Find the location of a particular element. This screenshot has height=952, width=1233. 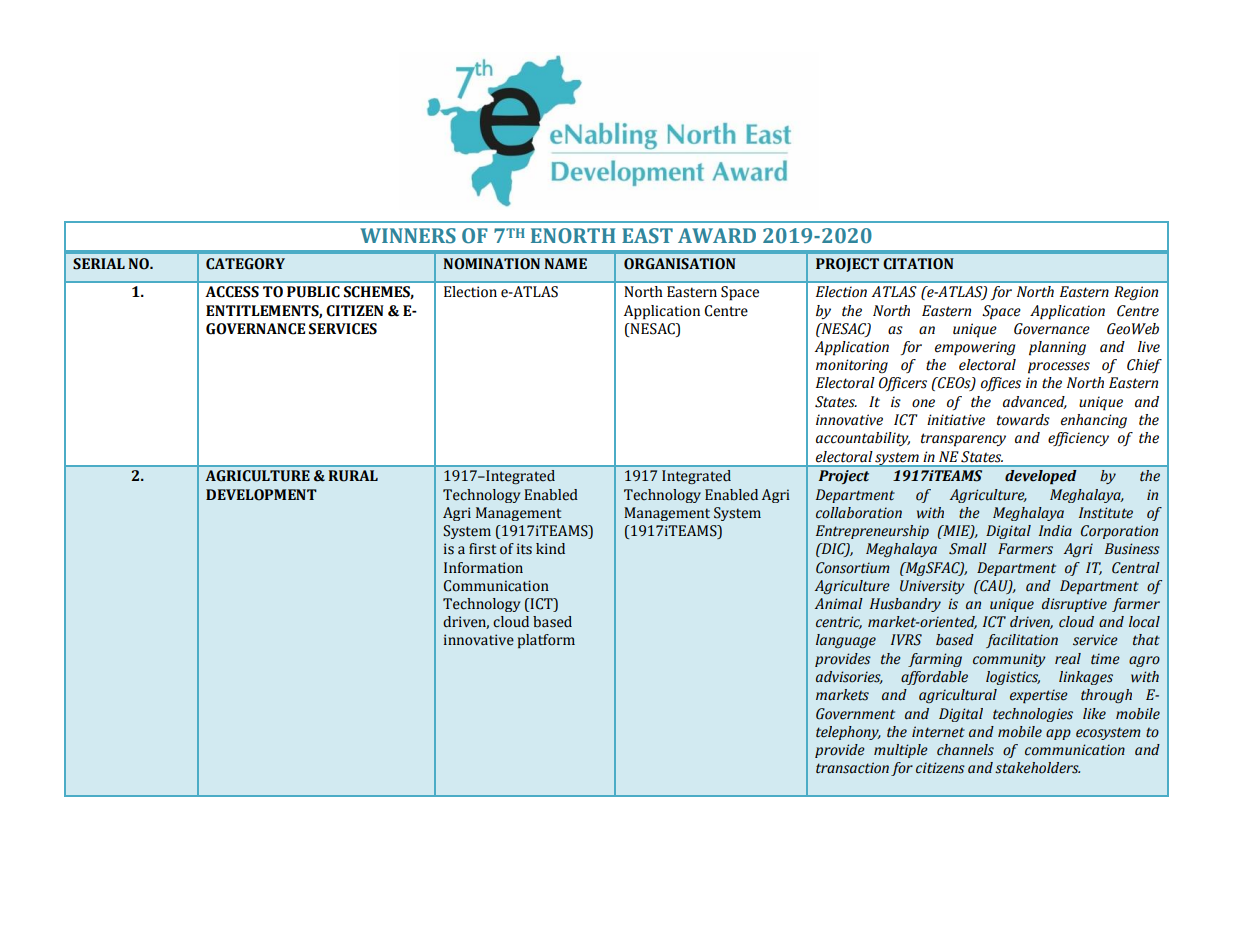

kind is located at coordinates (550, 549).
